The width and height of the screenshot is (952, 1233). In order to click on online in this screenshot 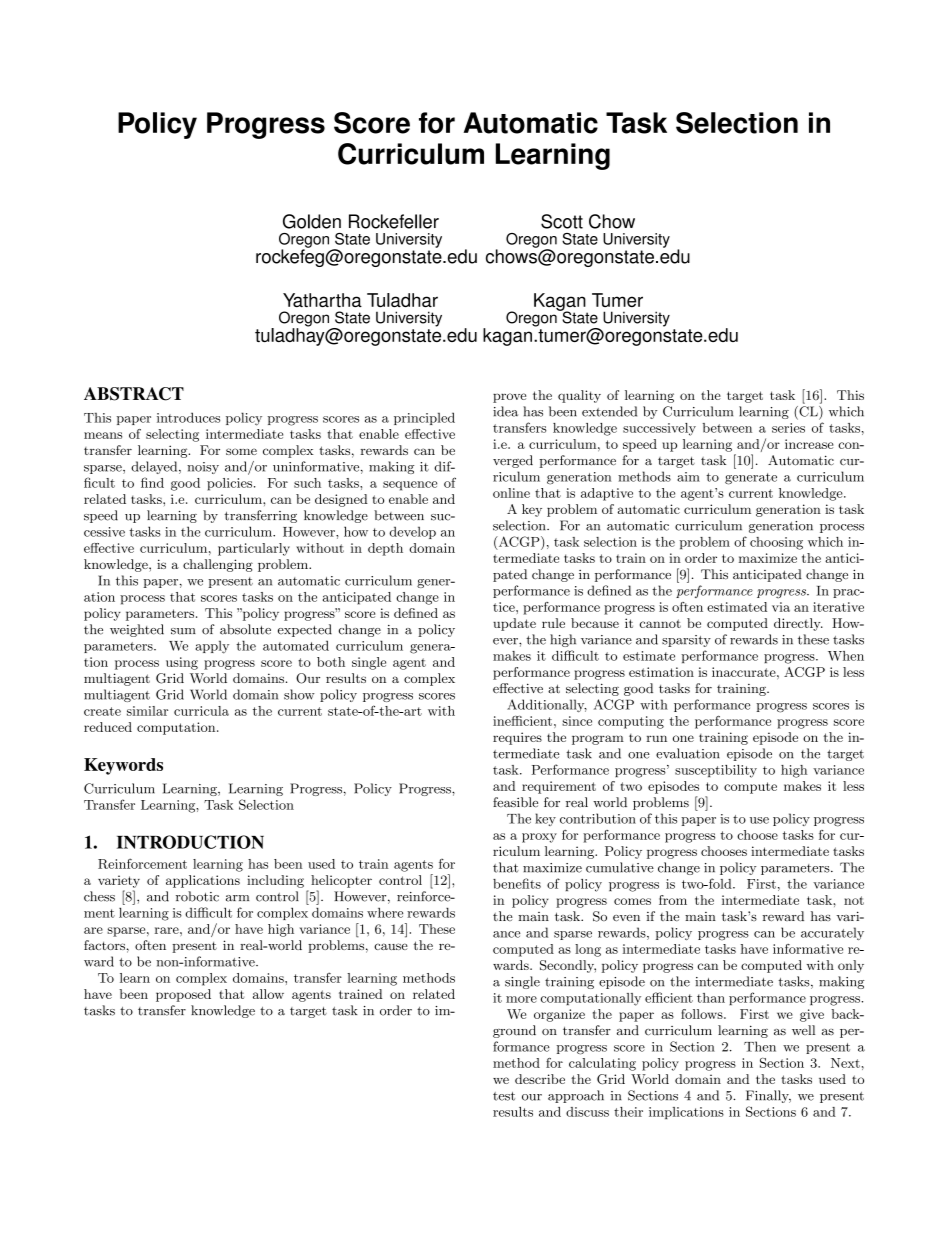, I will do `click(511, 493)`.
